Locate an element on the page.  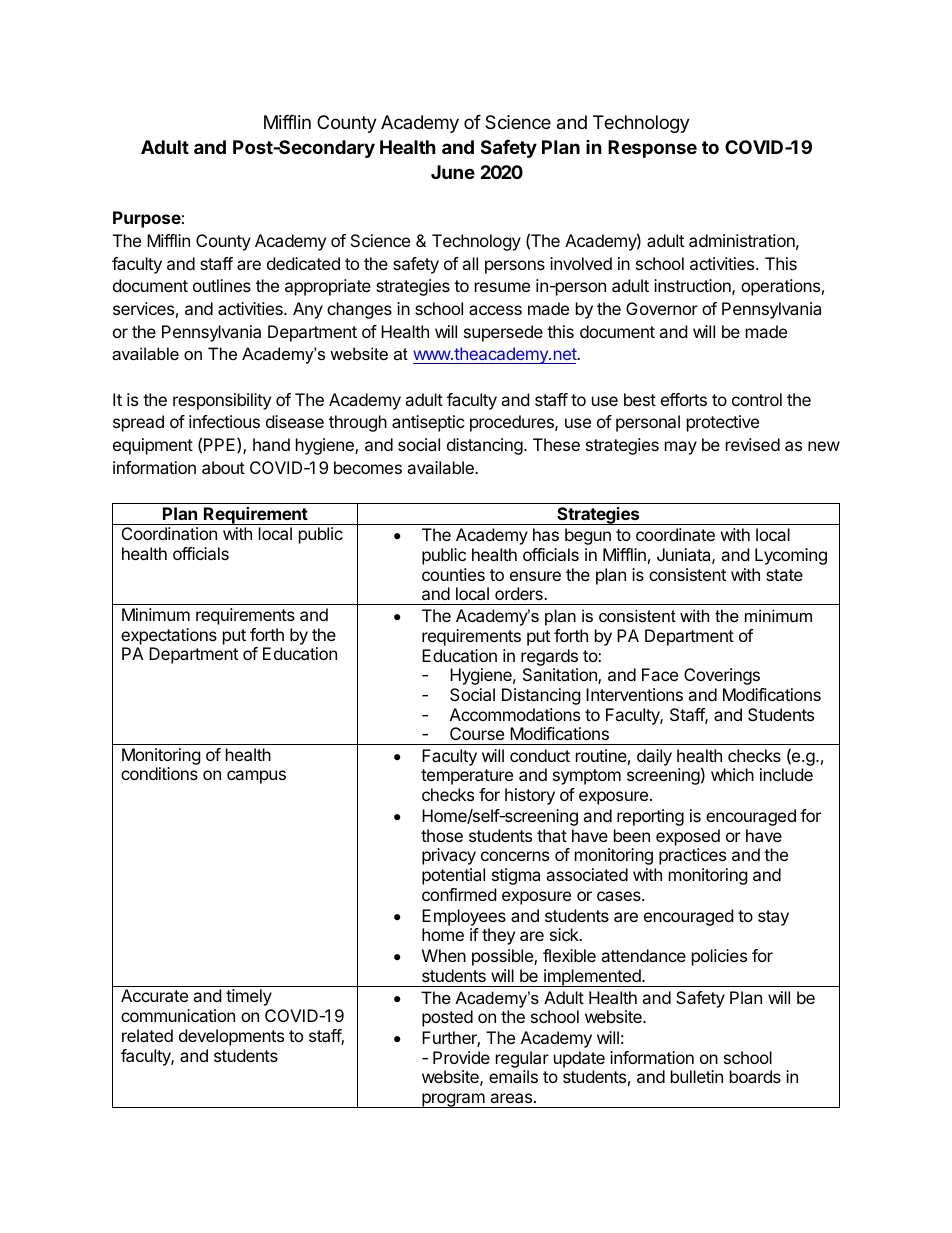
Response is located at coordinates (652, 149).
